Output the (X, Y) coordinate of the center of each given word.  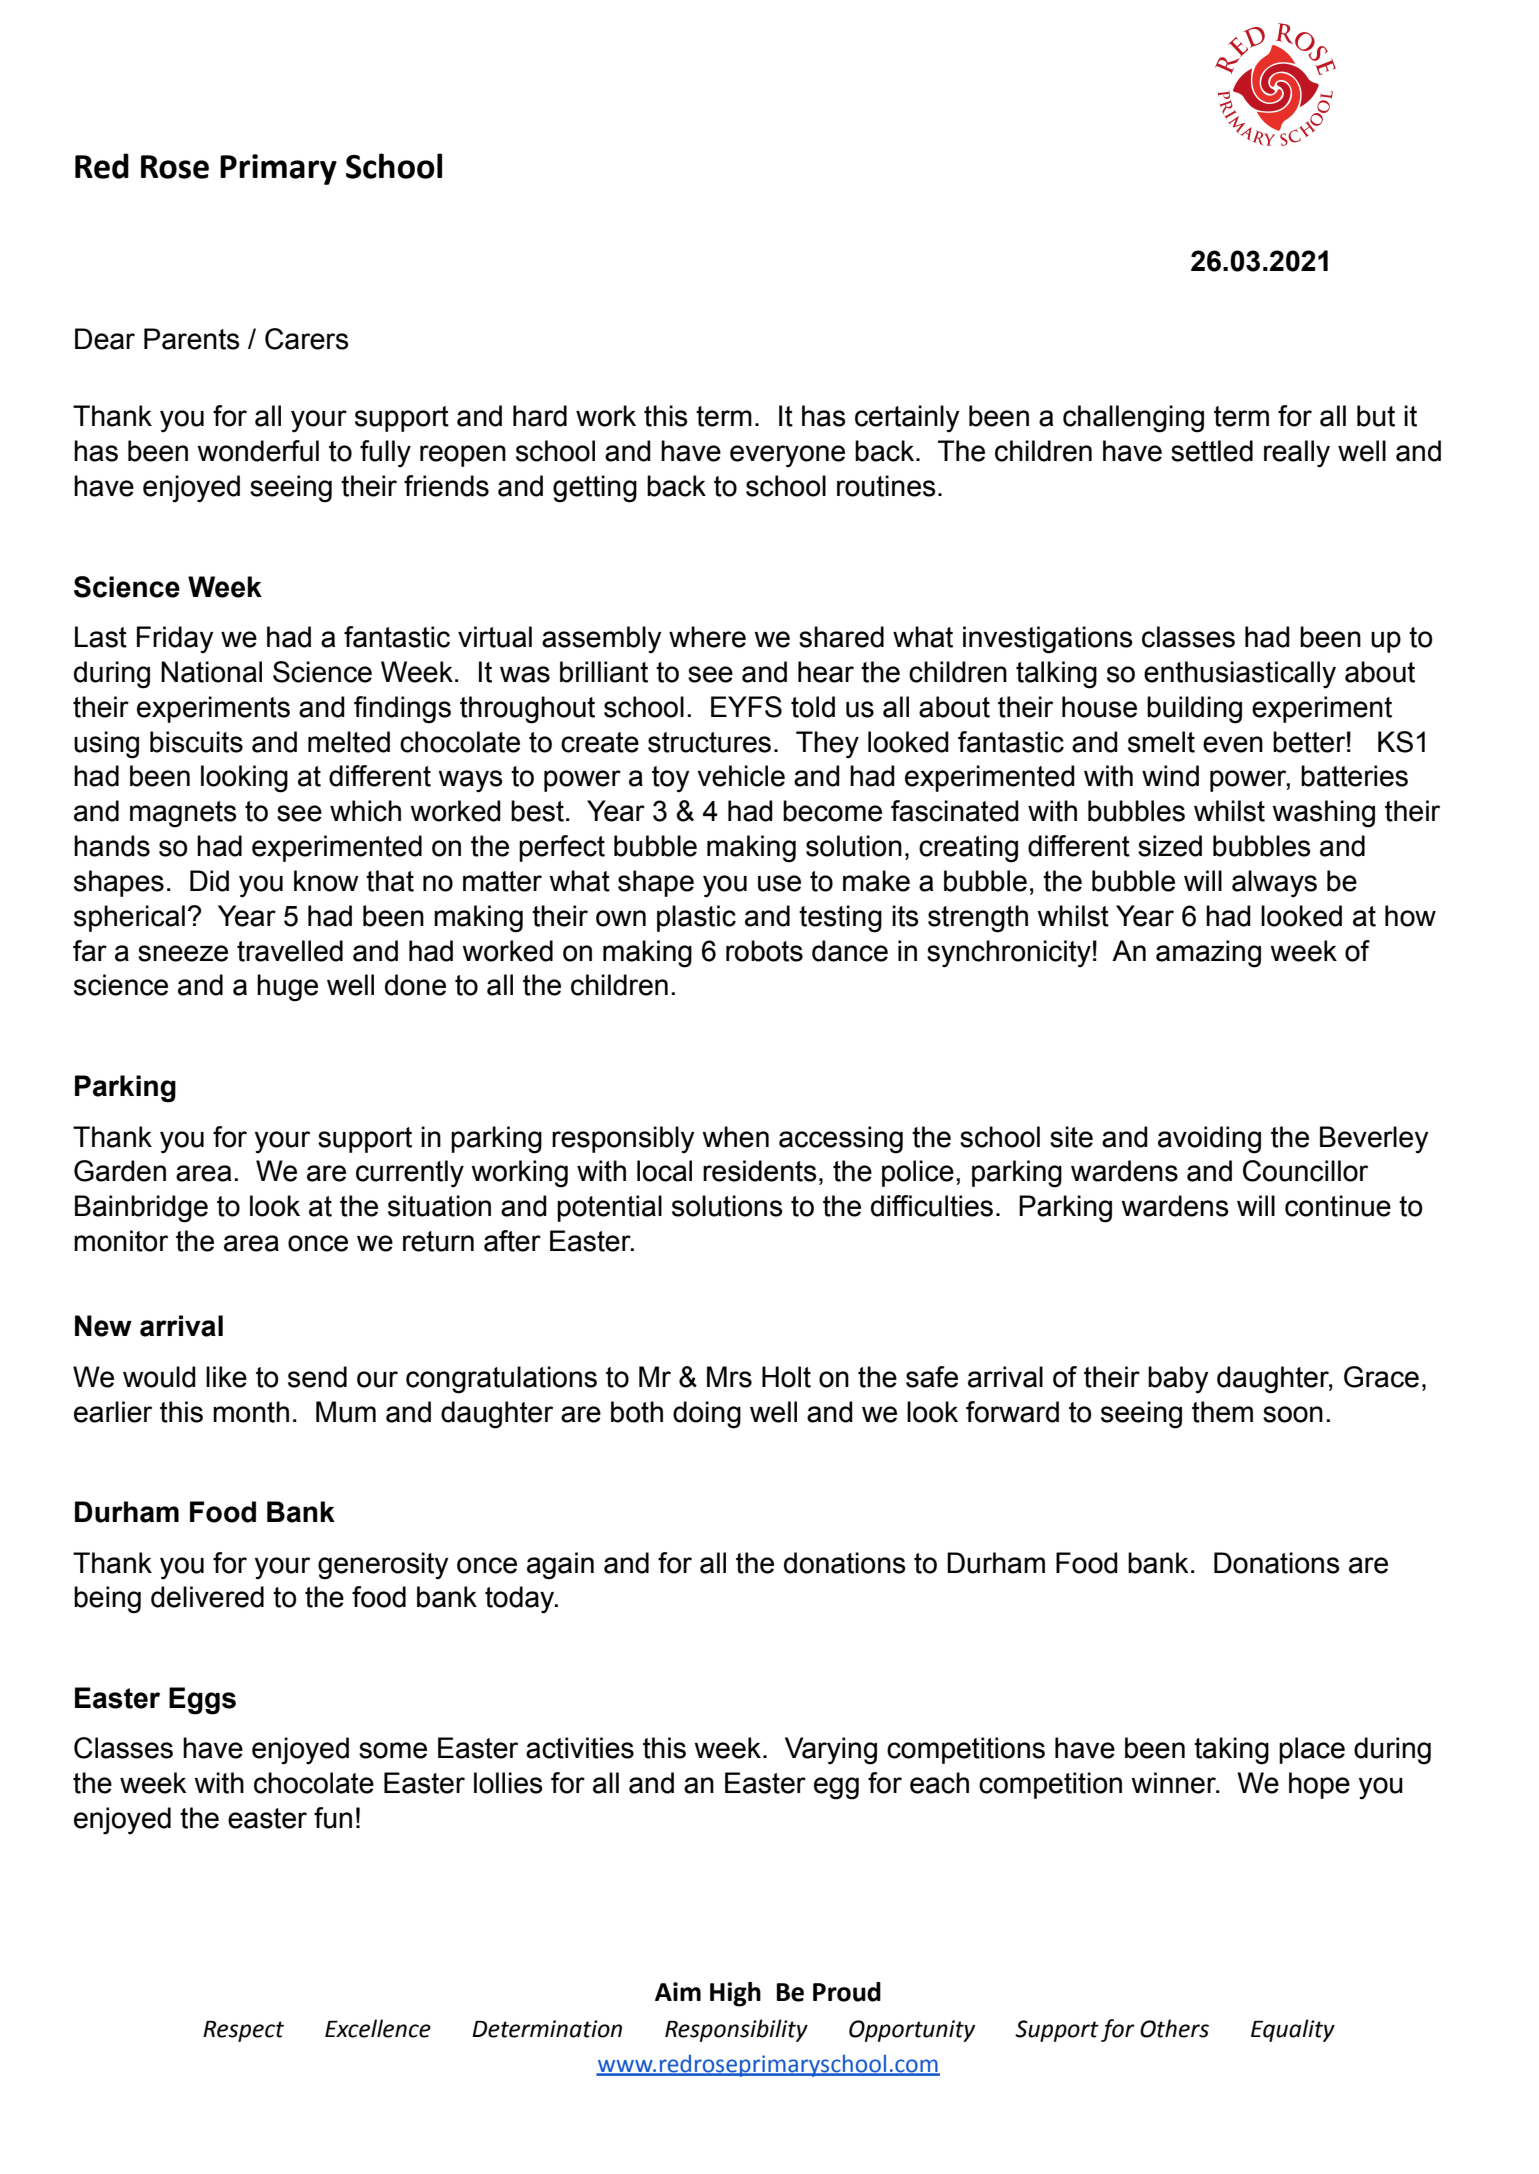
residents (760, 1171)
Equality (1293, 2030)
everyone (787, 456)
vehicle (741, 776)
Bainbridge (141, 1209)
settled (1212, 451)
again (560, 1566)
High (735, 1994)
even (1233, 744)
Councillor (1305, 1171)
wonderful (258, 451)
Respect (243, 2031)
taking (1231, 1751)
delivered (207, 1597)
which (365, 811)
